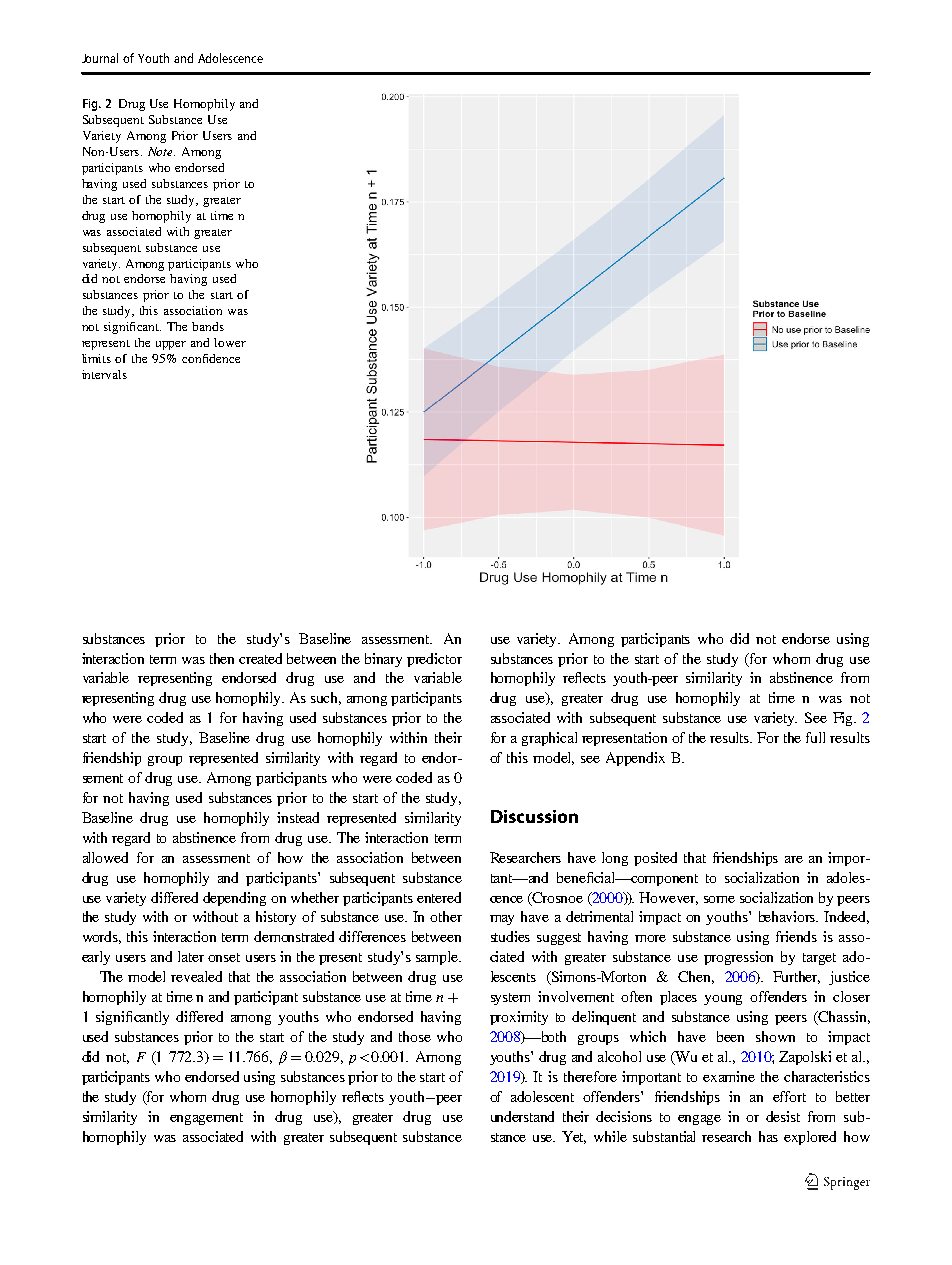 This screenshot has height=1265, width=952. What do you see at coordinates (815, 737) in the screenshot?
I see `full` at bounding box center [815, 737].
